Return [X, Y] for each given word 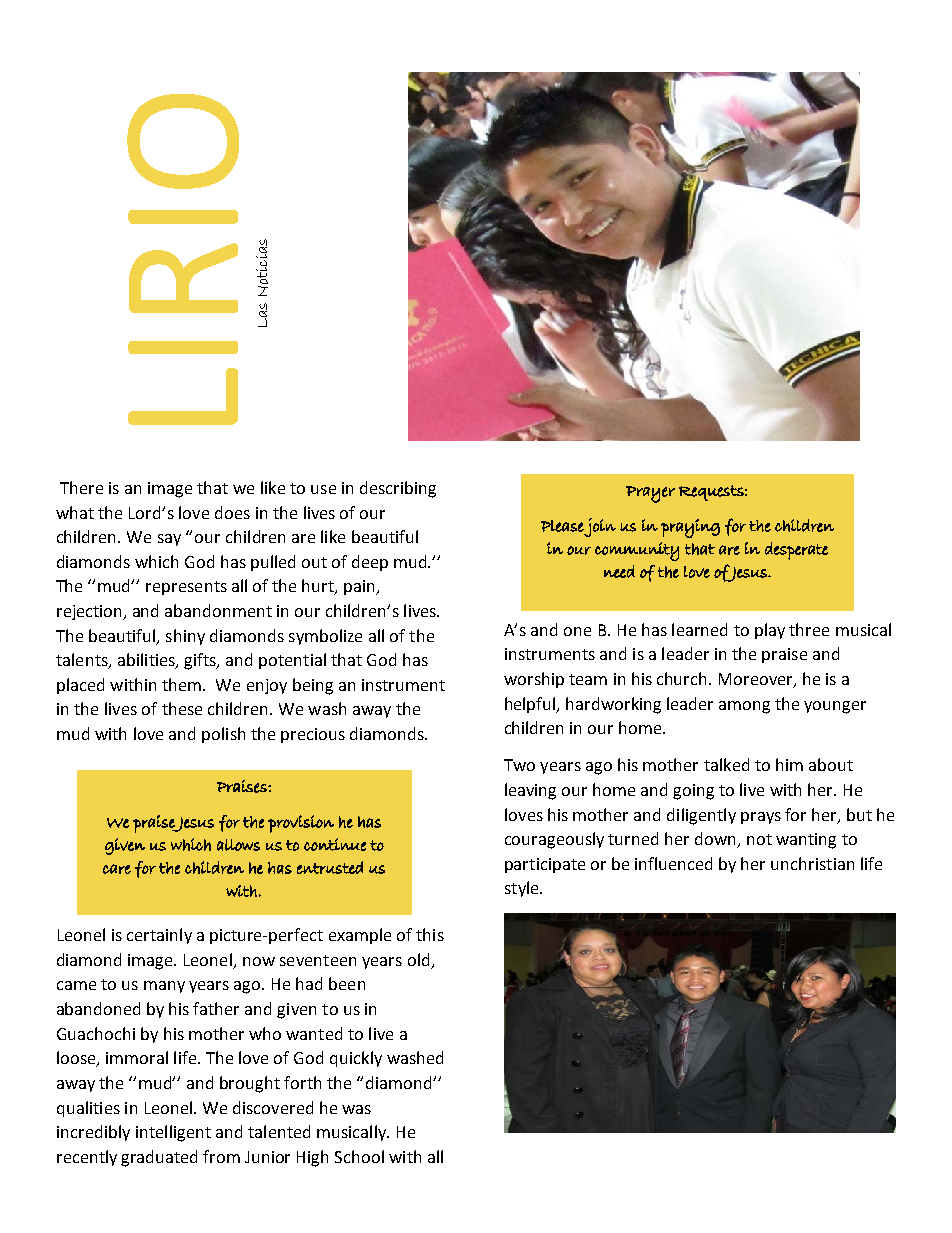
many [164, 987]
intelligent [173, 1133]
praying [690, 528]
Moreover [757, 680]
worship [534, 680]
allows [238, 845]
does [232, 512]
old [418, 959]
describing [398, 489]
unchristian [812, 863]
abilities [147, 661]
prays [761, 818]
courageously [554, 840]
